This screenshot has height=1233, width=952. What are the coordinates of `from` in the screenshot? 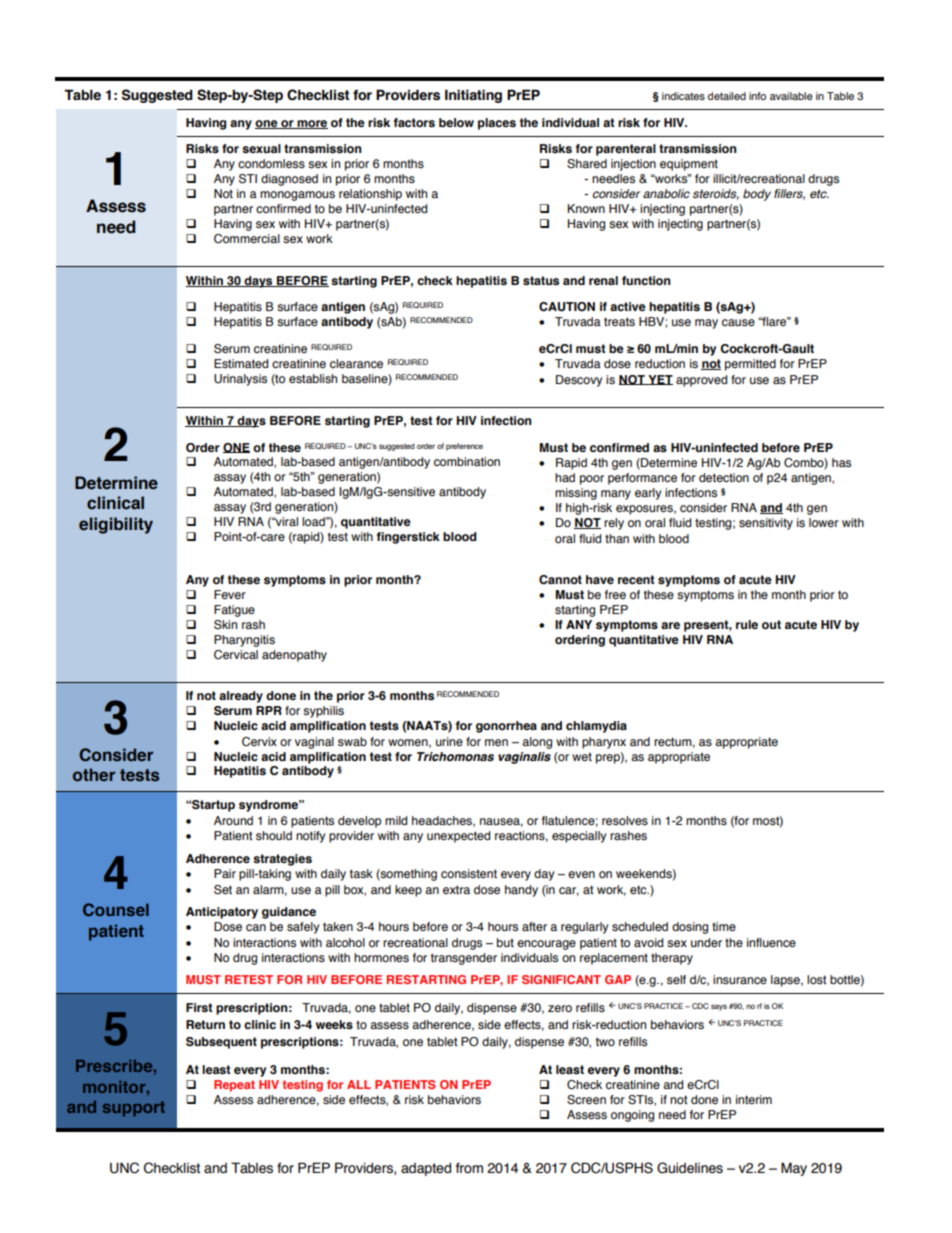 It's located at (469, 1168).
